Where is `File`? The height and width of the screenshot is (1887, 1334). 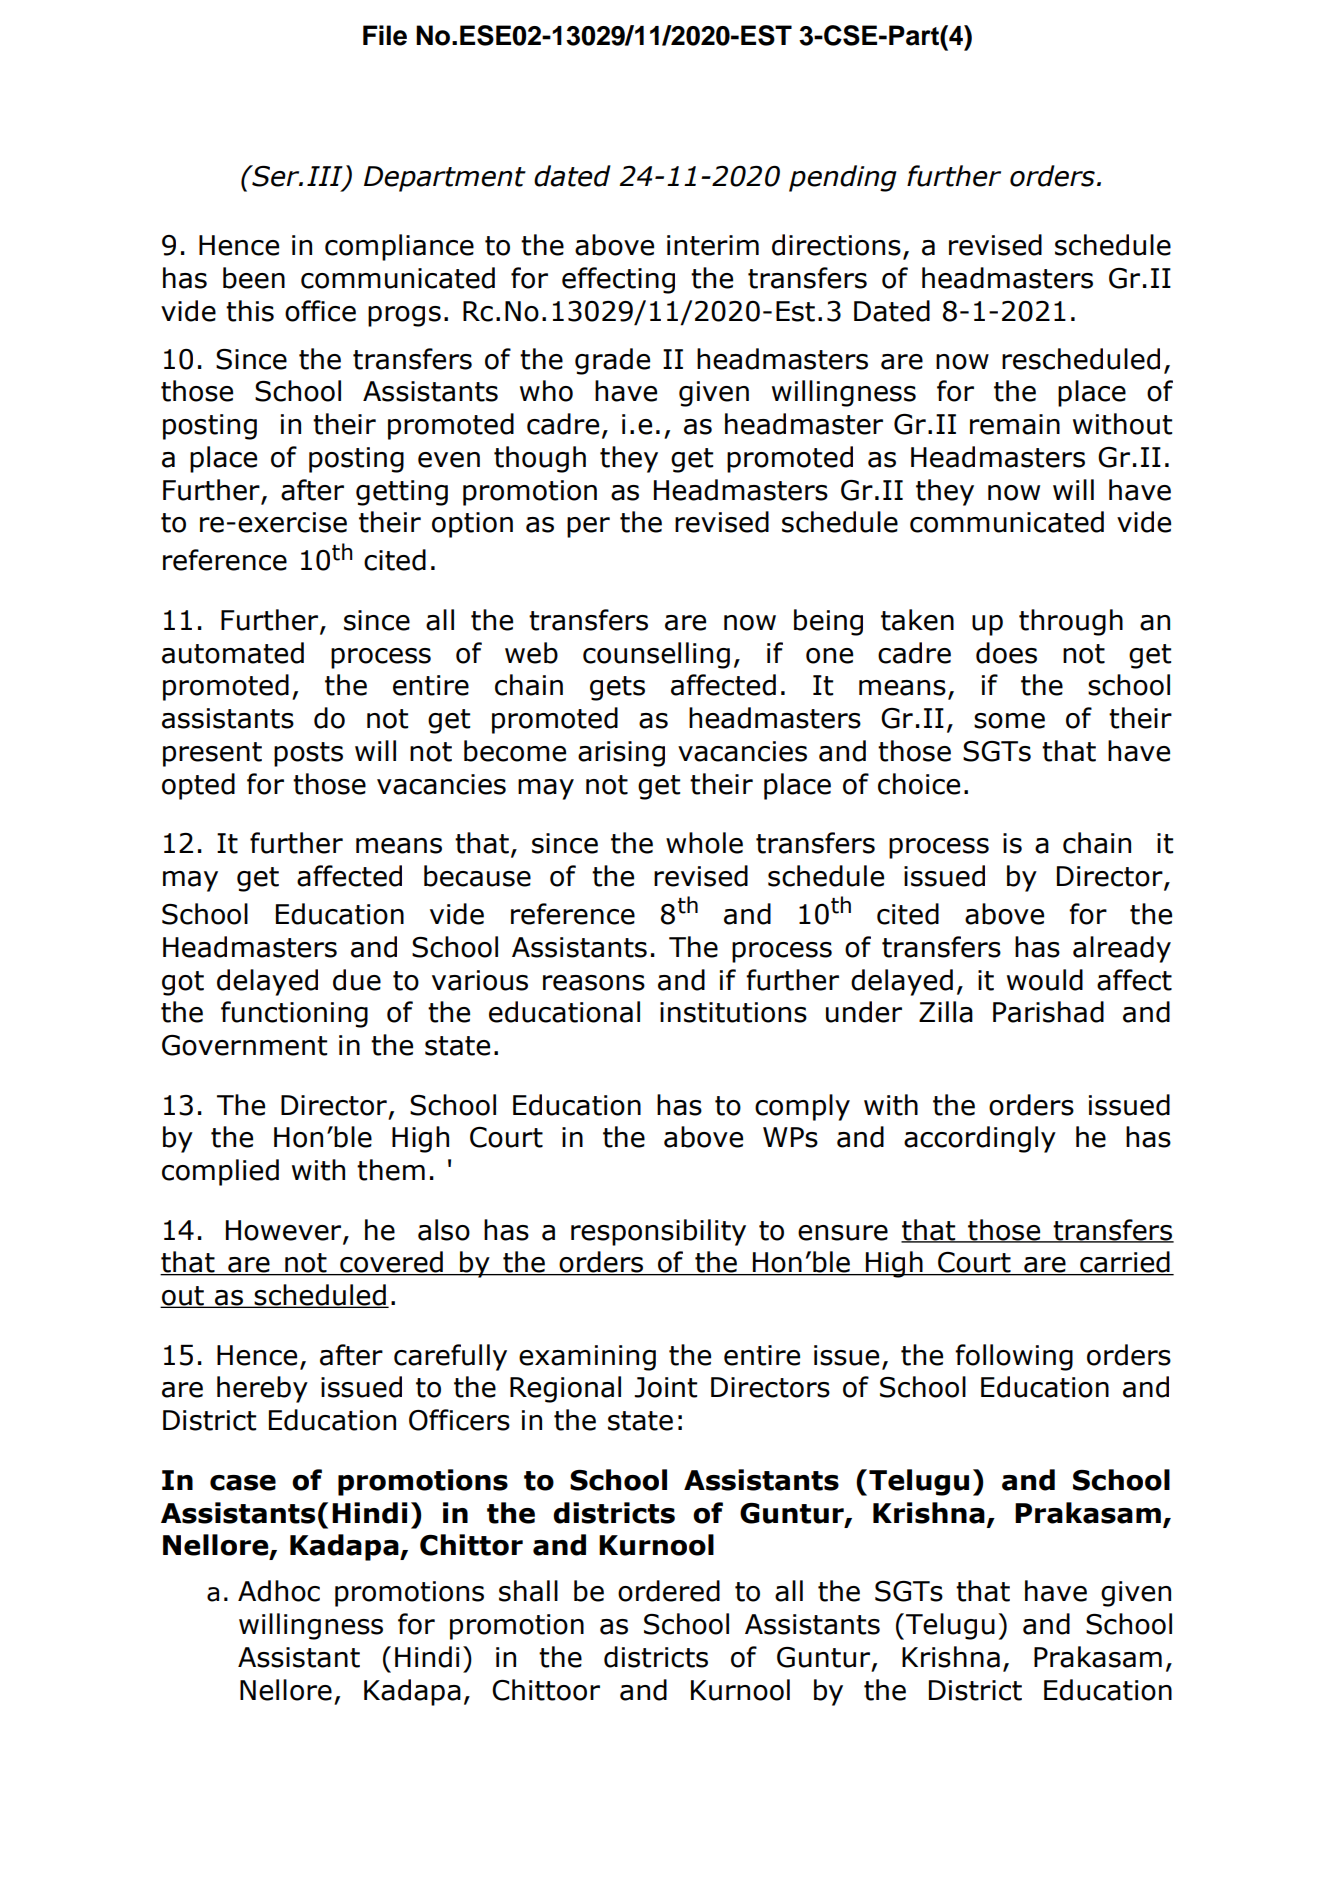
File is located at coordinates (385, 35).
